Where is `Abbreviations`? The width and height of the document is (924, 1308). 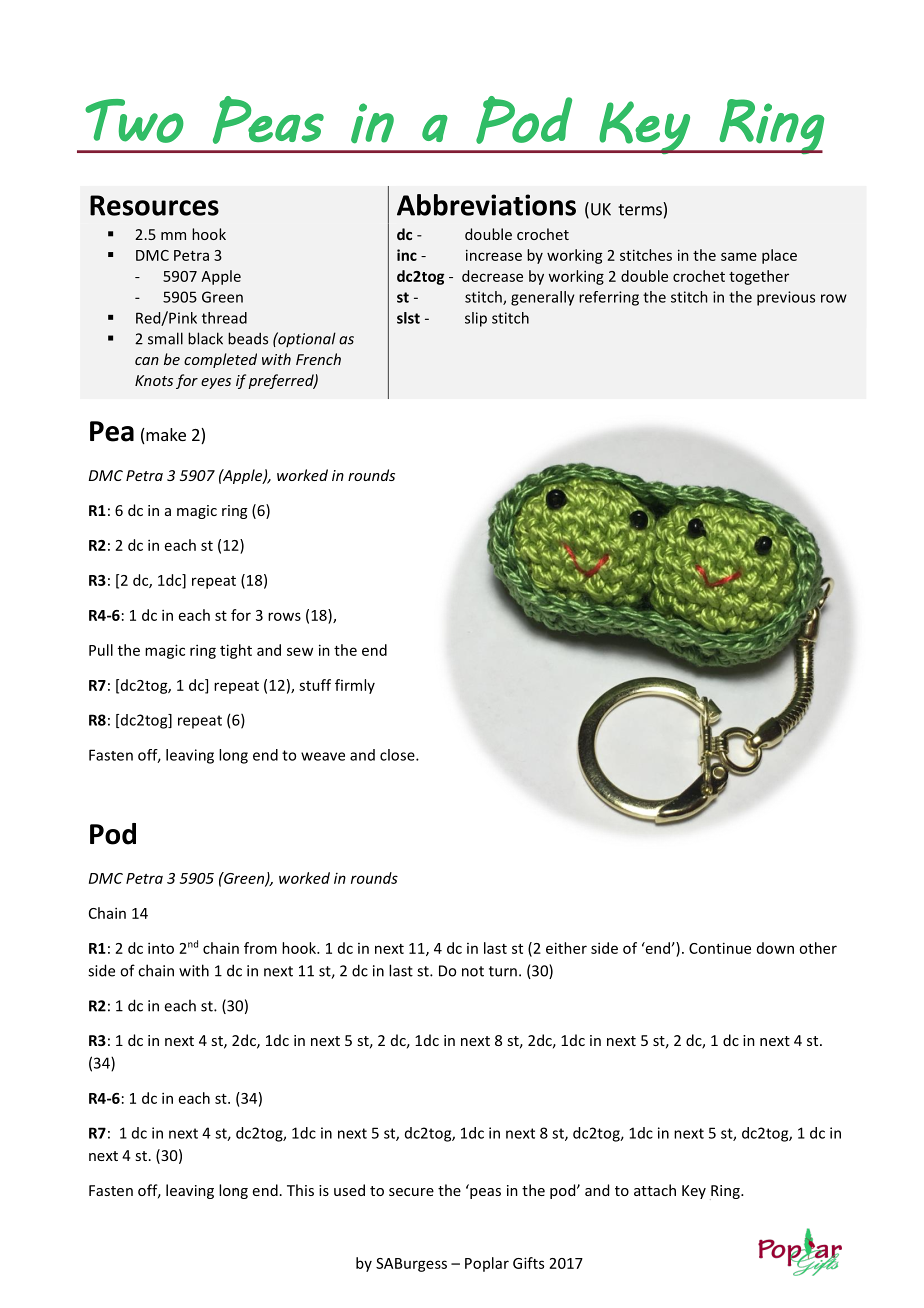 Abbreviations is located at coordinates (486, 205).
